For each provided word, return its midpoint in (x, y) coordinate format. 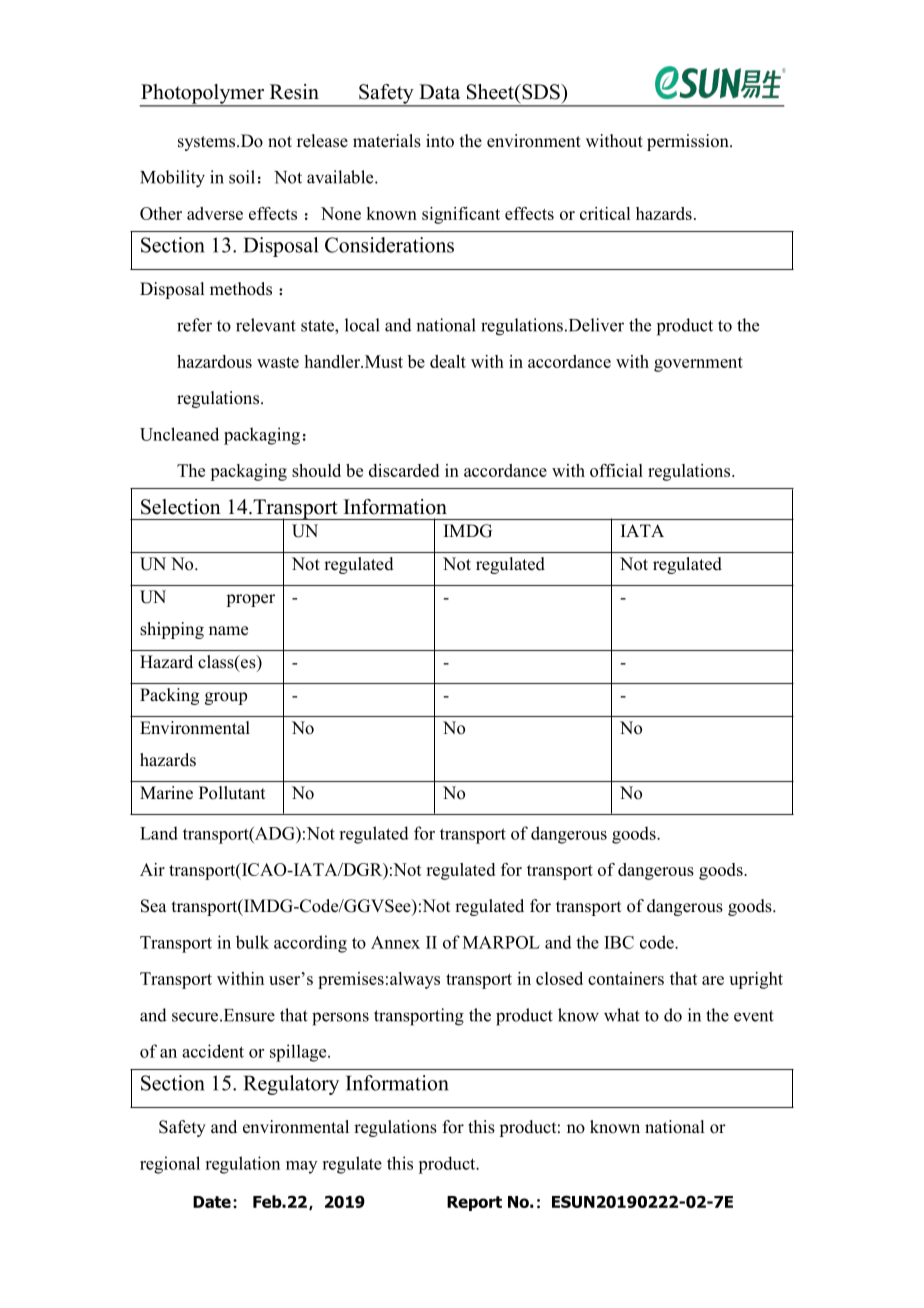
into (440, 141)
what (622, 1015)
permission (689, 142)
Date (212, 1202)
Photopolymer (203, 95)
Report (474, 1203)
